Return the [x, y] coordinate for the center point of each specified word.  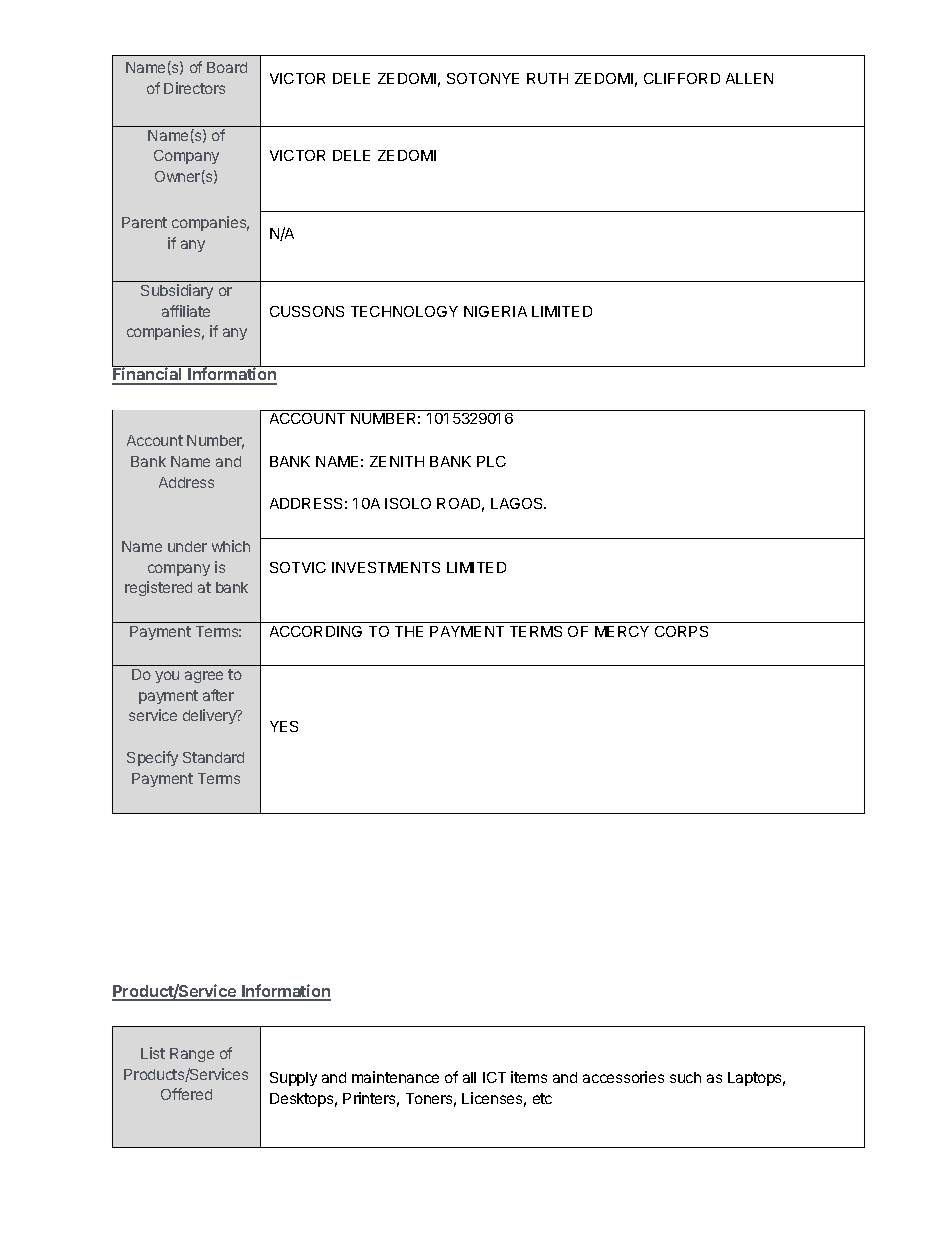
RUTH [547, 78]
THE [409, 631]
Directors [194, 88]
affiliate [186, 311]
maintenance [395, 1077]
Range [192, 1055]
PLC [491, 461]
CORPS [681, 631]
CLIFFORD [682, 78]
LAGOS [518, 503]
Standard [213, 757]
